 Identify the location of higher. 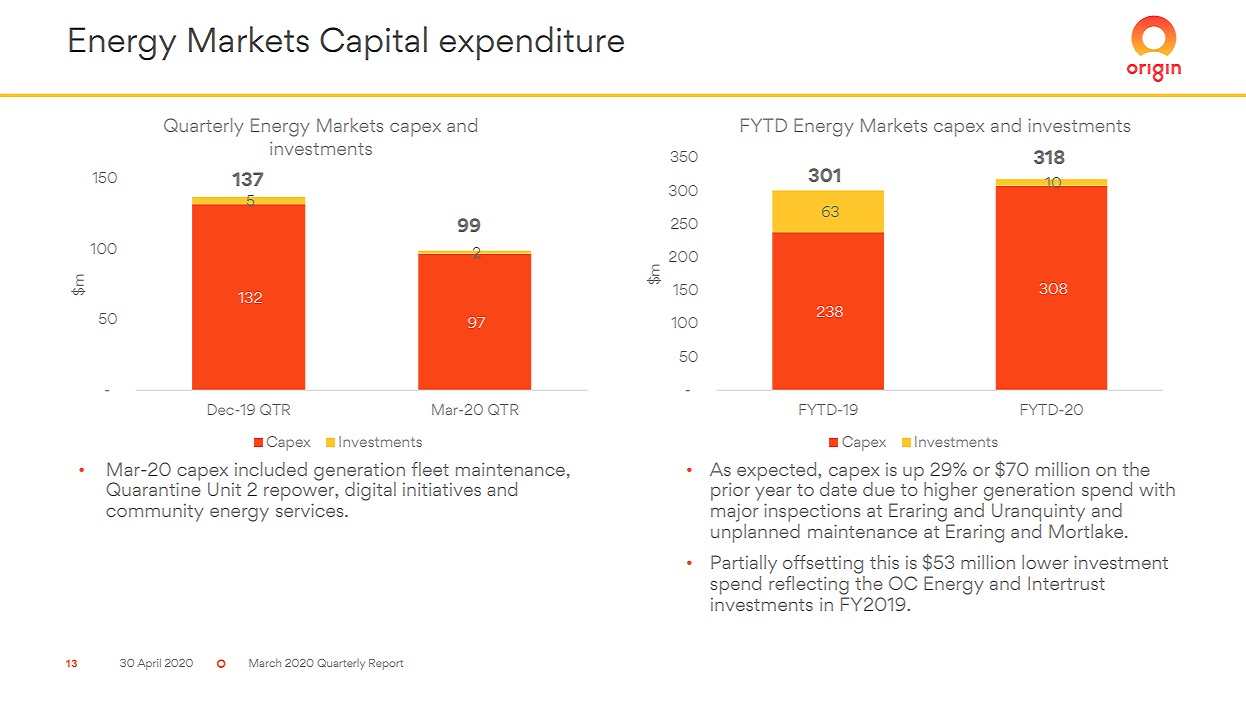
(950, 491).
